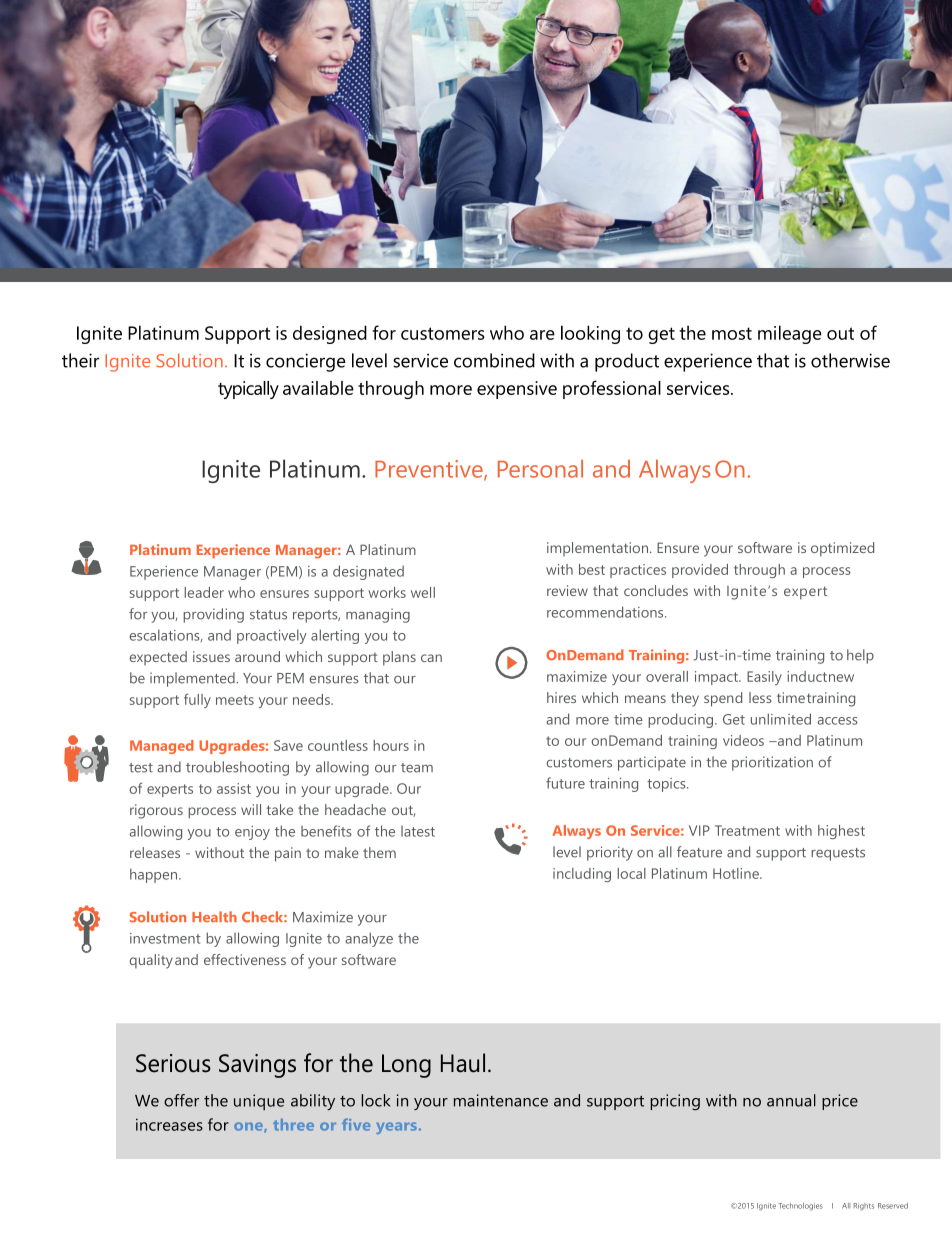 The height and width of the document is (1233, 952). I want to click on level, so click(567, 852).
